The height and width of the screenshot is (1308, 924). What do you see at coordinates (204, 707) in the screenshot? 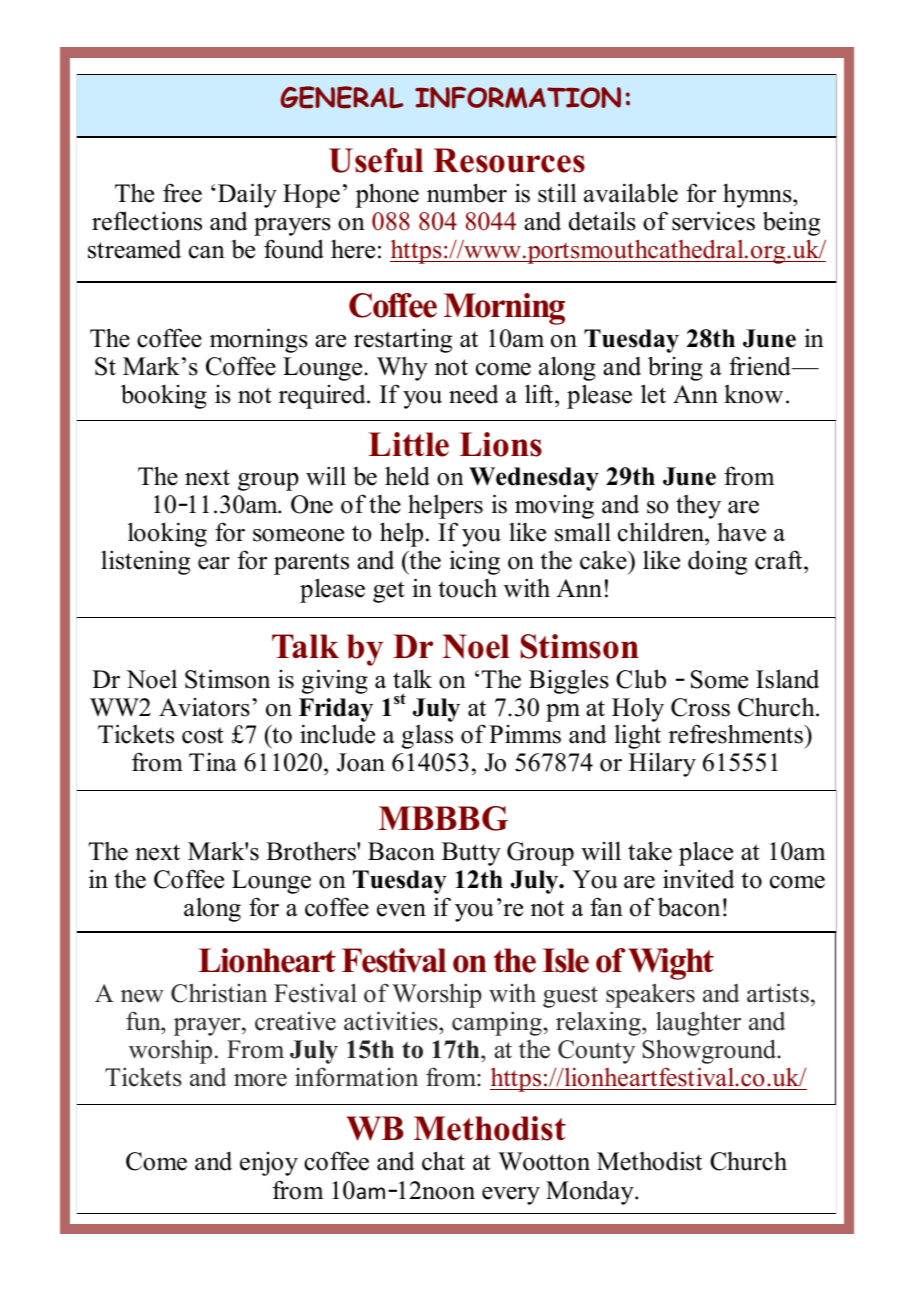
I see `Aviators` at bounding box center [204, 707].
